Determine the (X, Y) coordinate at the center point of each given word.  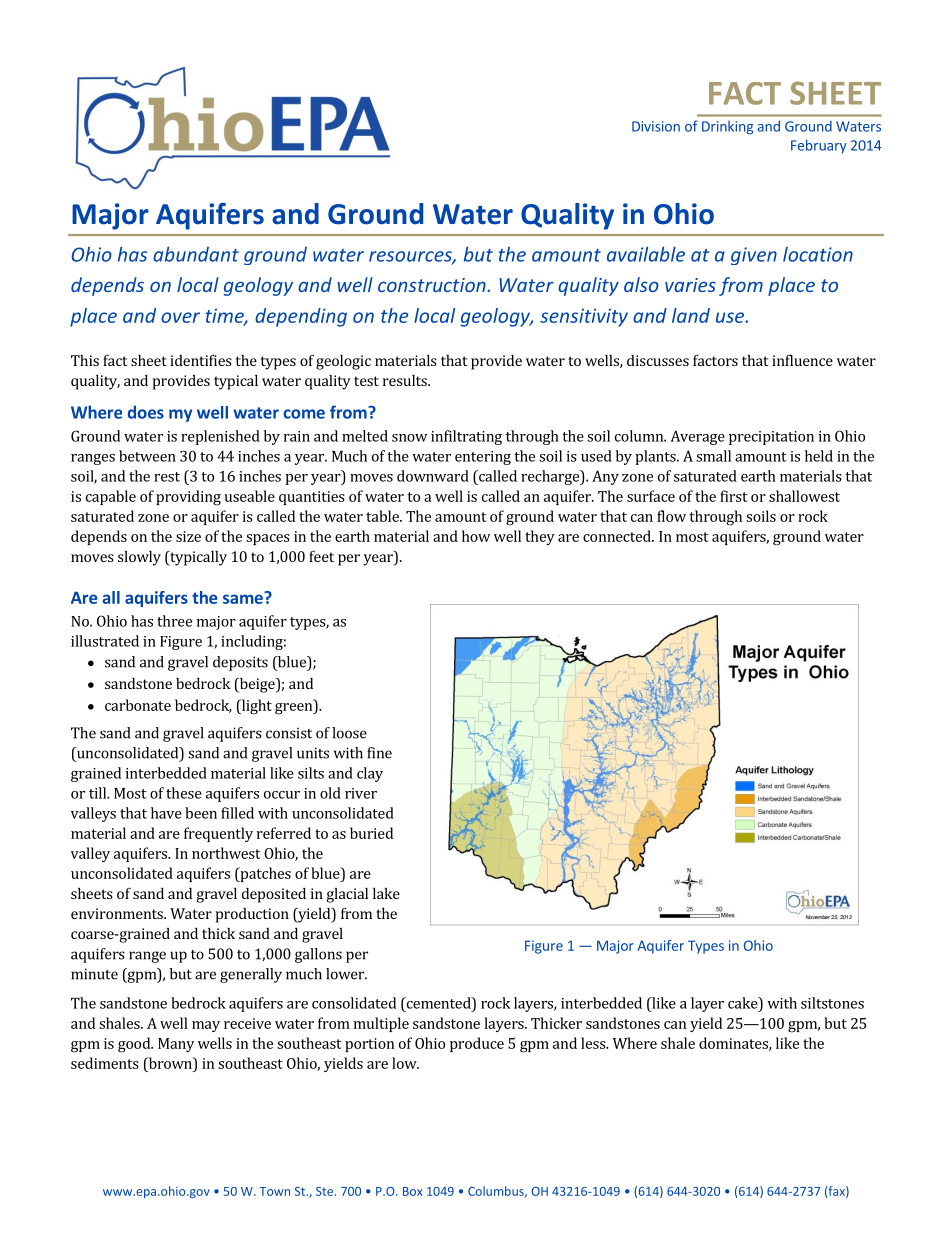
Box (413, 1191)
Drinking (727, 128)
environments (118, 913)
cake (744, 1003)
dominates (734, 1044)
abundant (196, 254)
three (174, 621)
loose (349, 733)
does (146, 412)
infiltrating (466, 437)
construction (433, 285)
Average (697, 437)
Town (274, 1191)
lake (386, 893)
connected (618, 536)
